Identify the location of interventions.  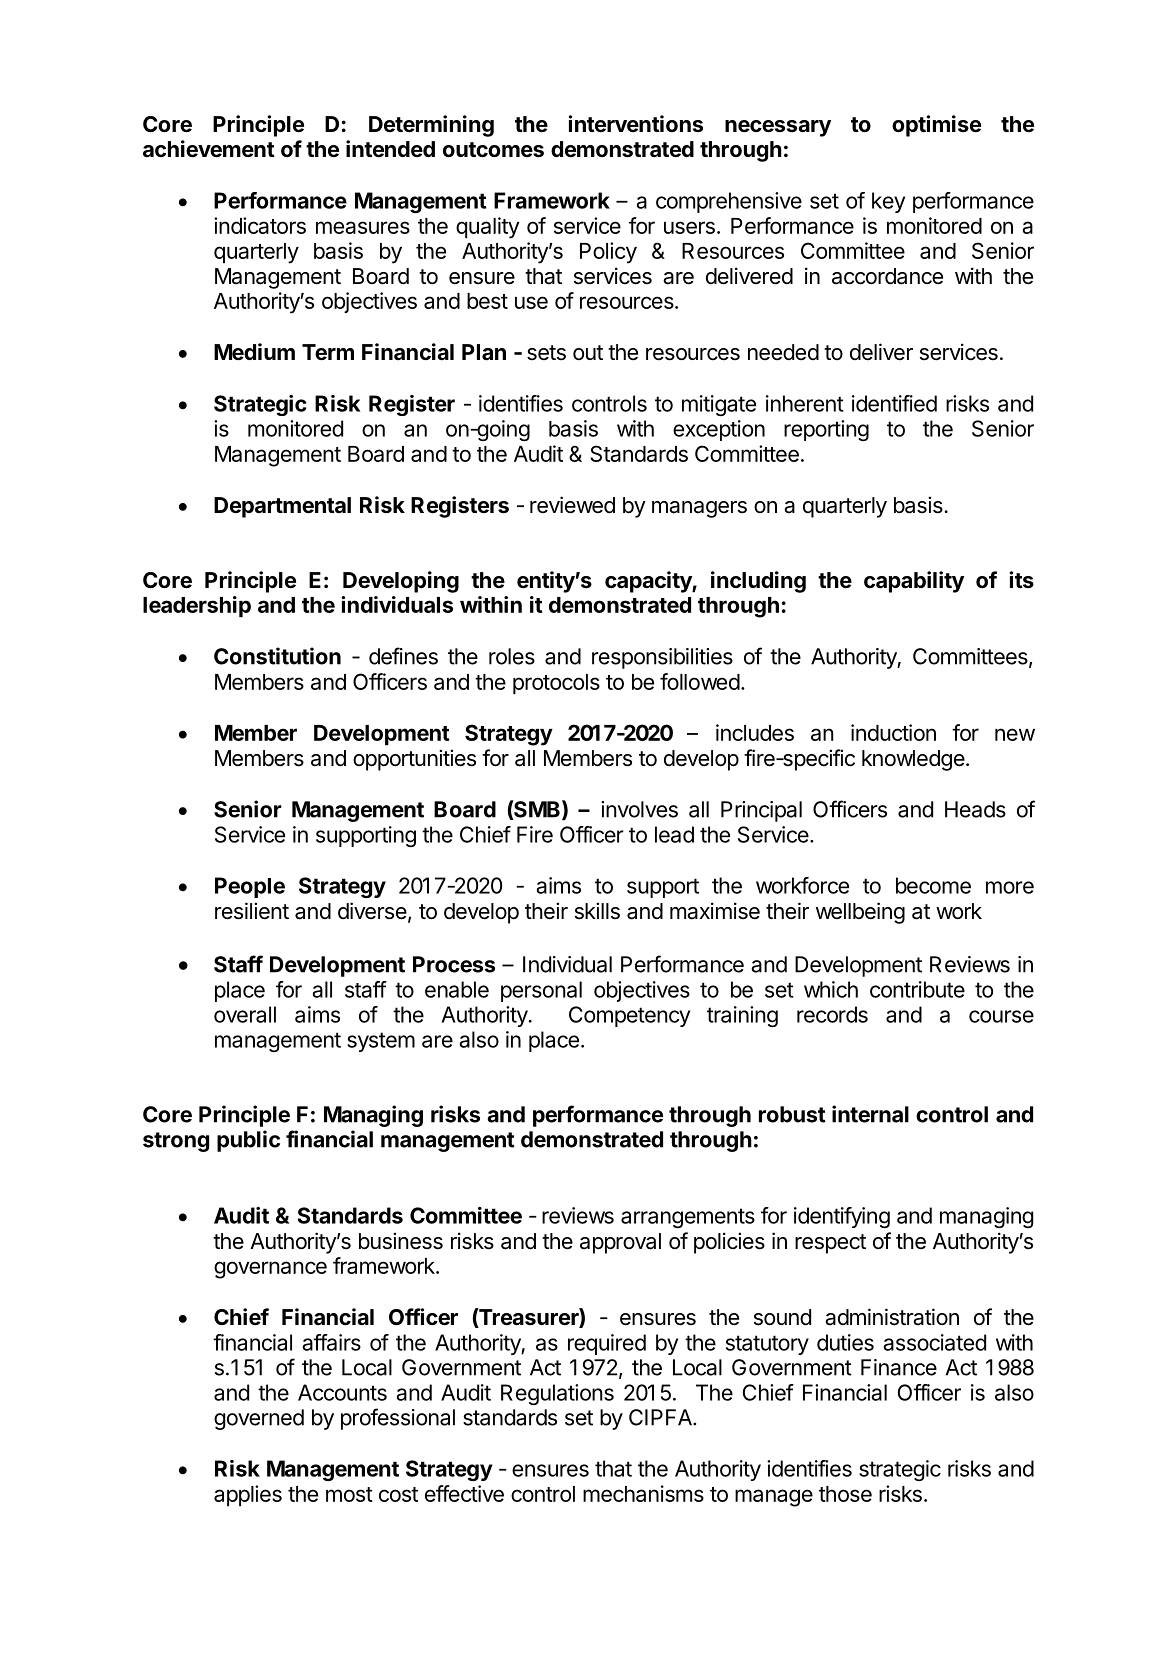
(635, 124).
